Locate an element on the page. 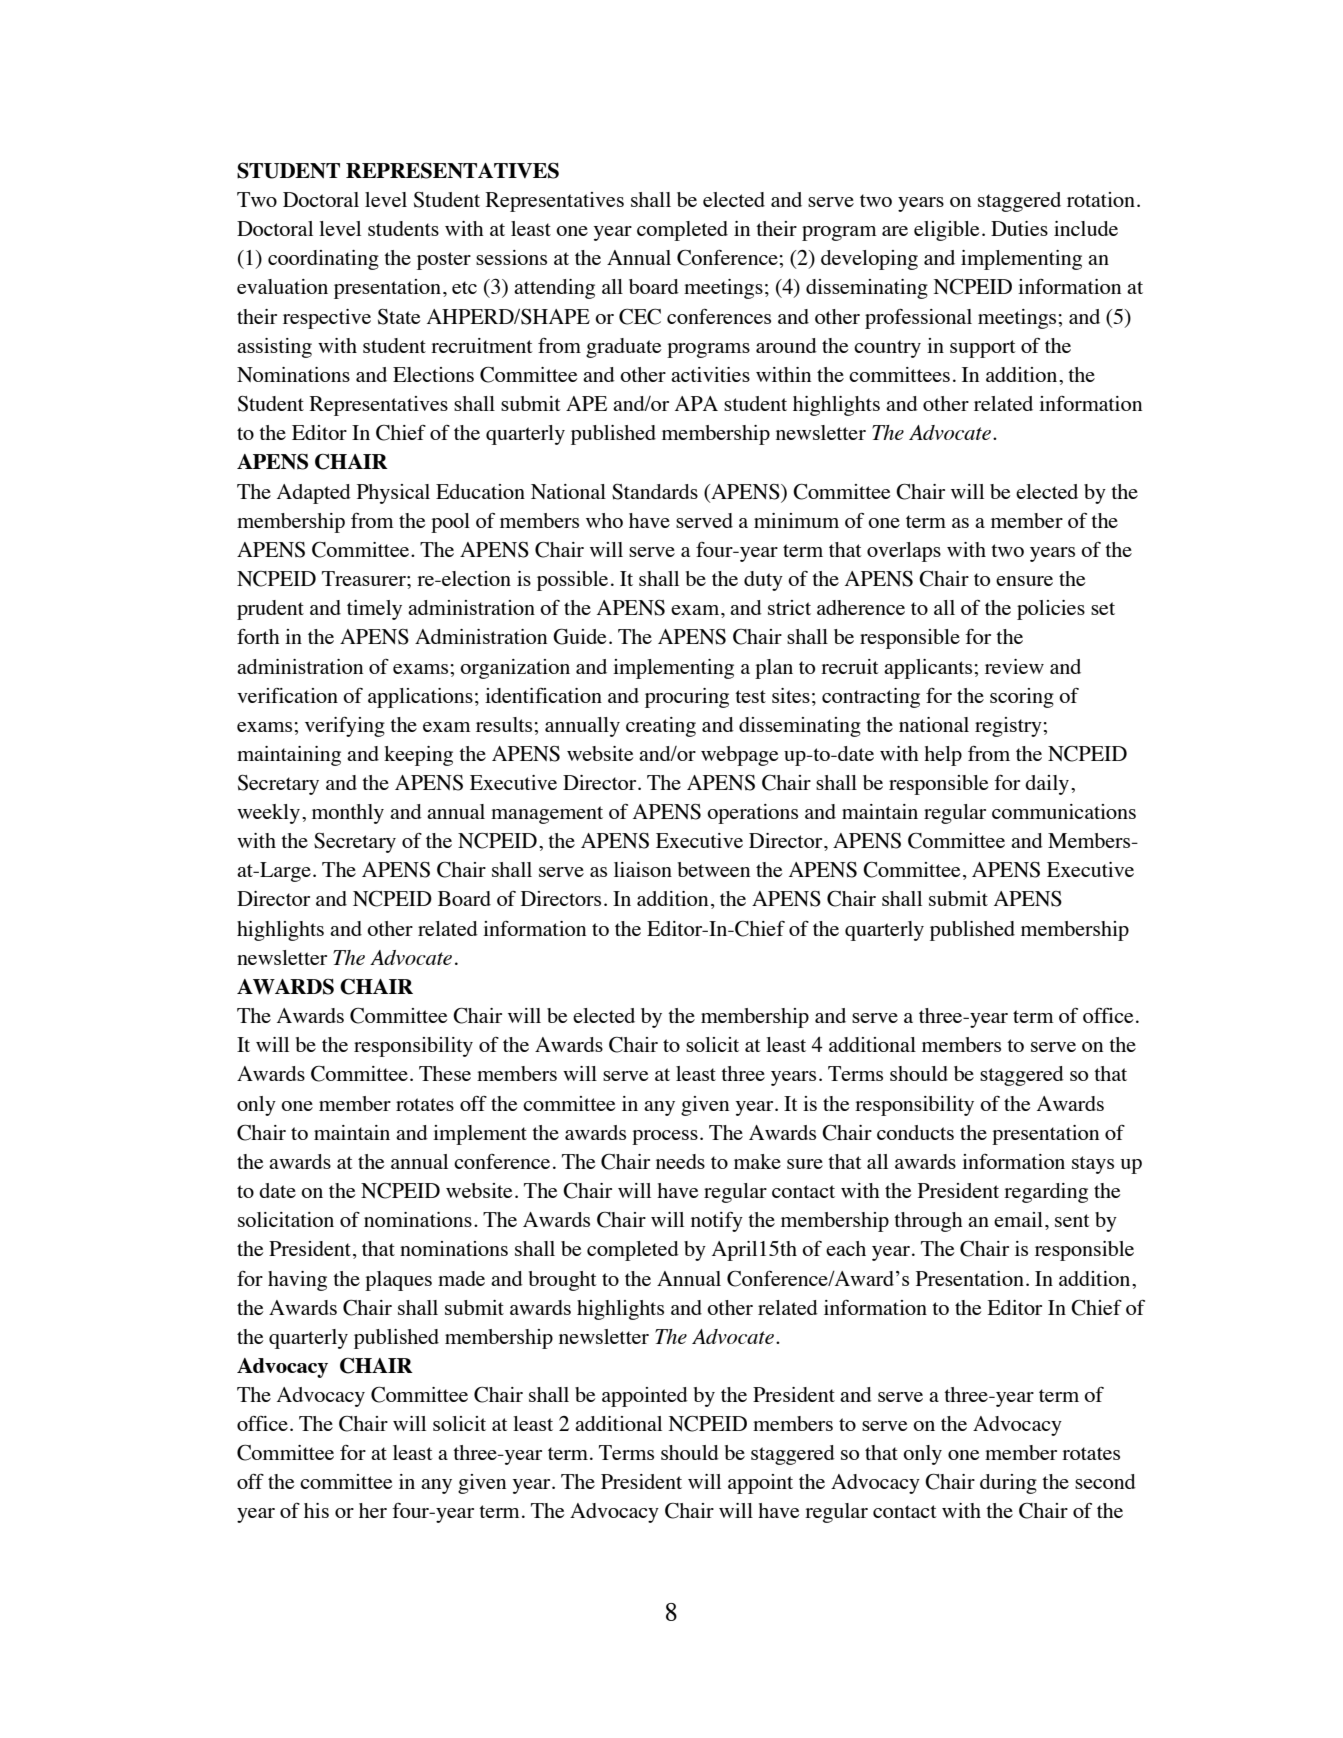 Image resolution: width=1343 pixels, height=1738 pixels. brought is located at coordinates (563, 1281).
